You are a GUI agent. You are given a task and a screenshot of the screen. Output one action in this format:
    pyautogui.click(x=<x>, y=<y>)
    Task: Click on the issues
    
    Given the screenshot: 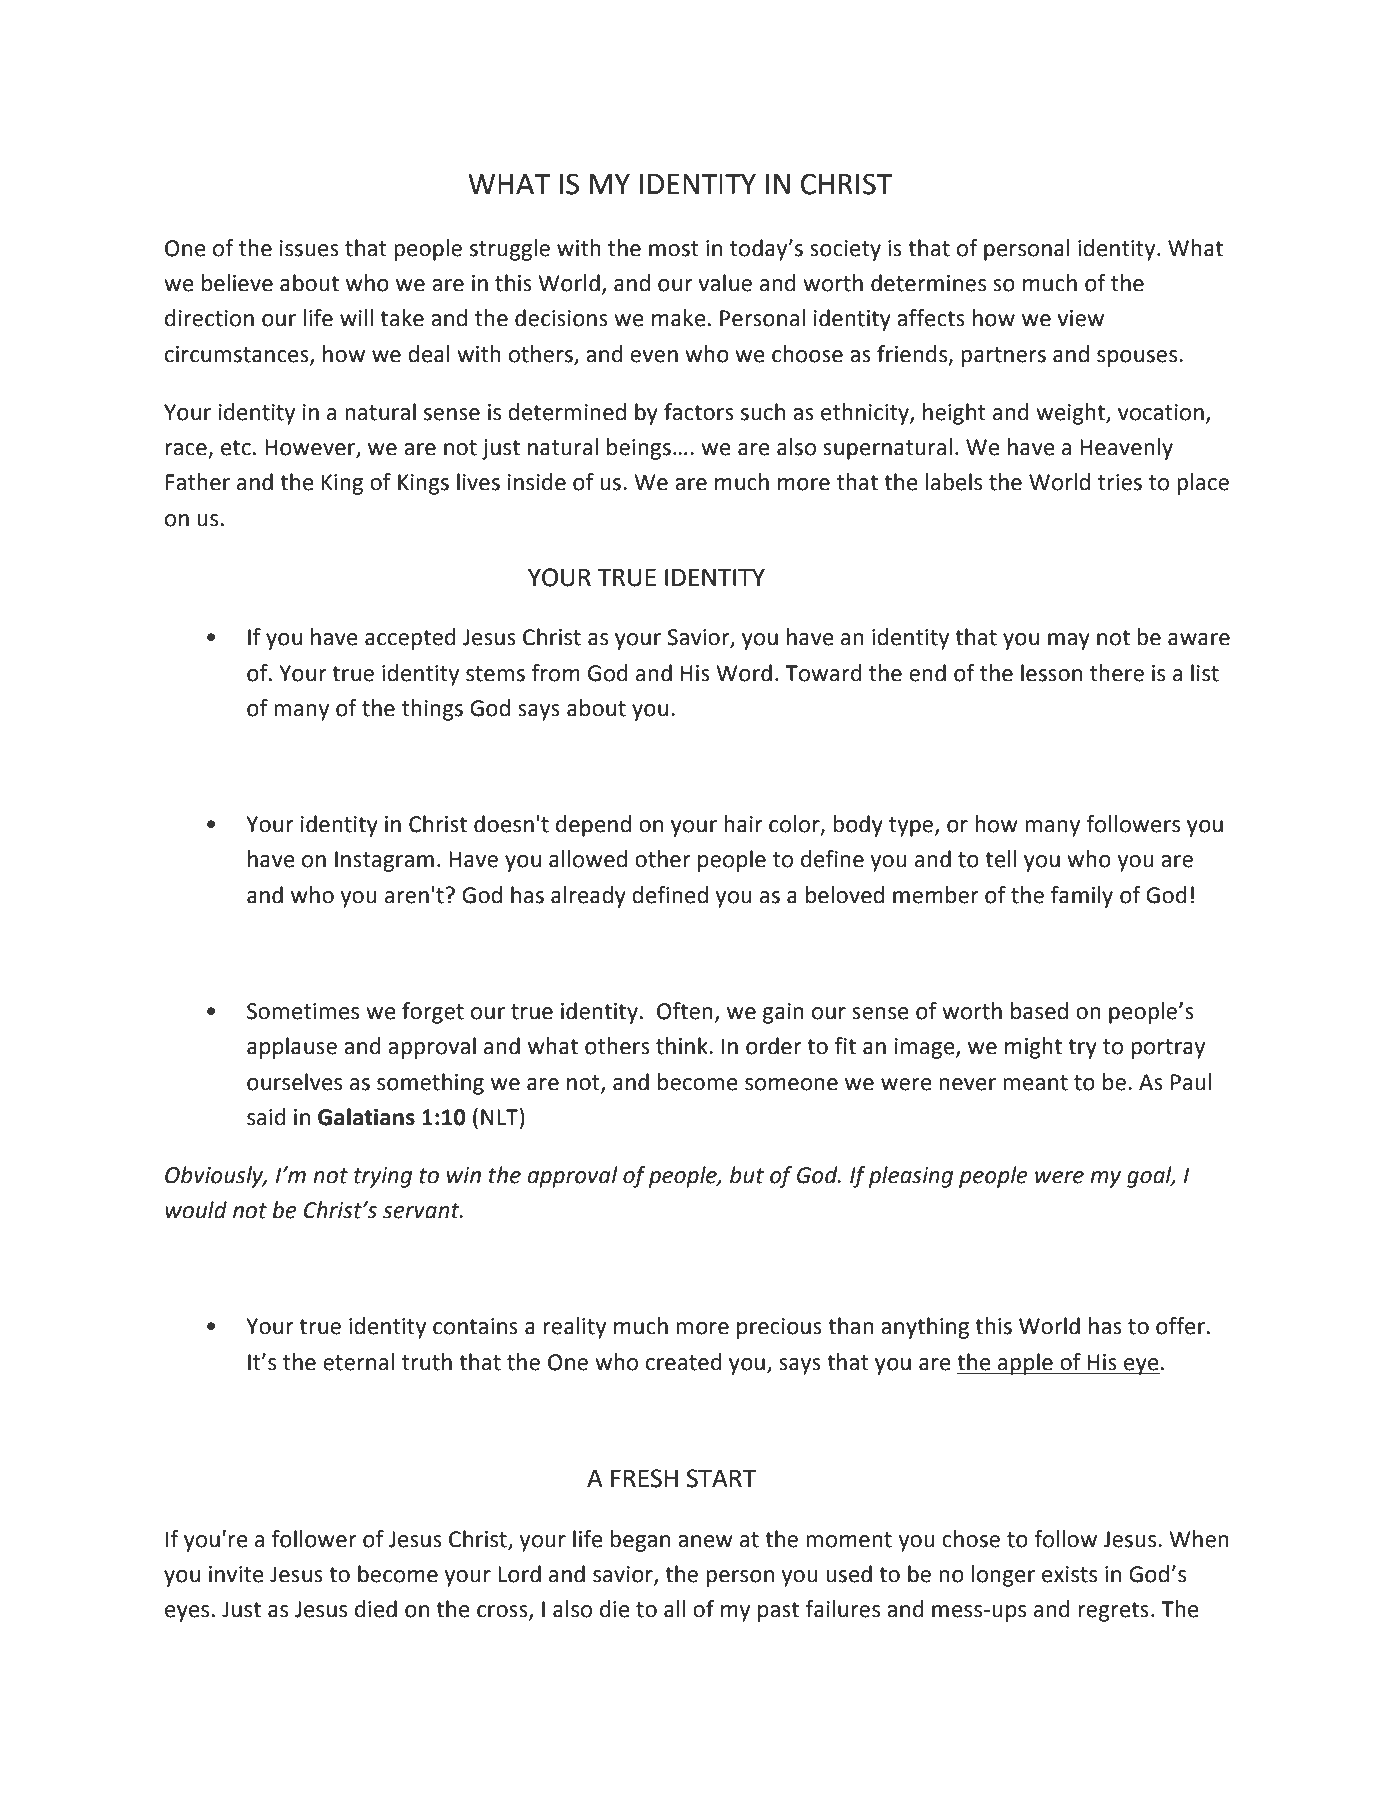 What is the action you would take?
    pyautogui.click(x=309, y=248)
